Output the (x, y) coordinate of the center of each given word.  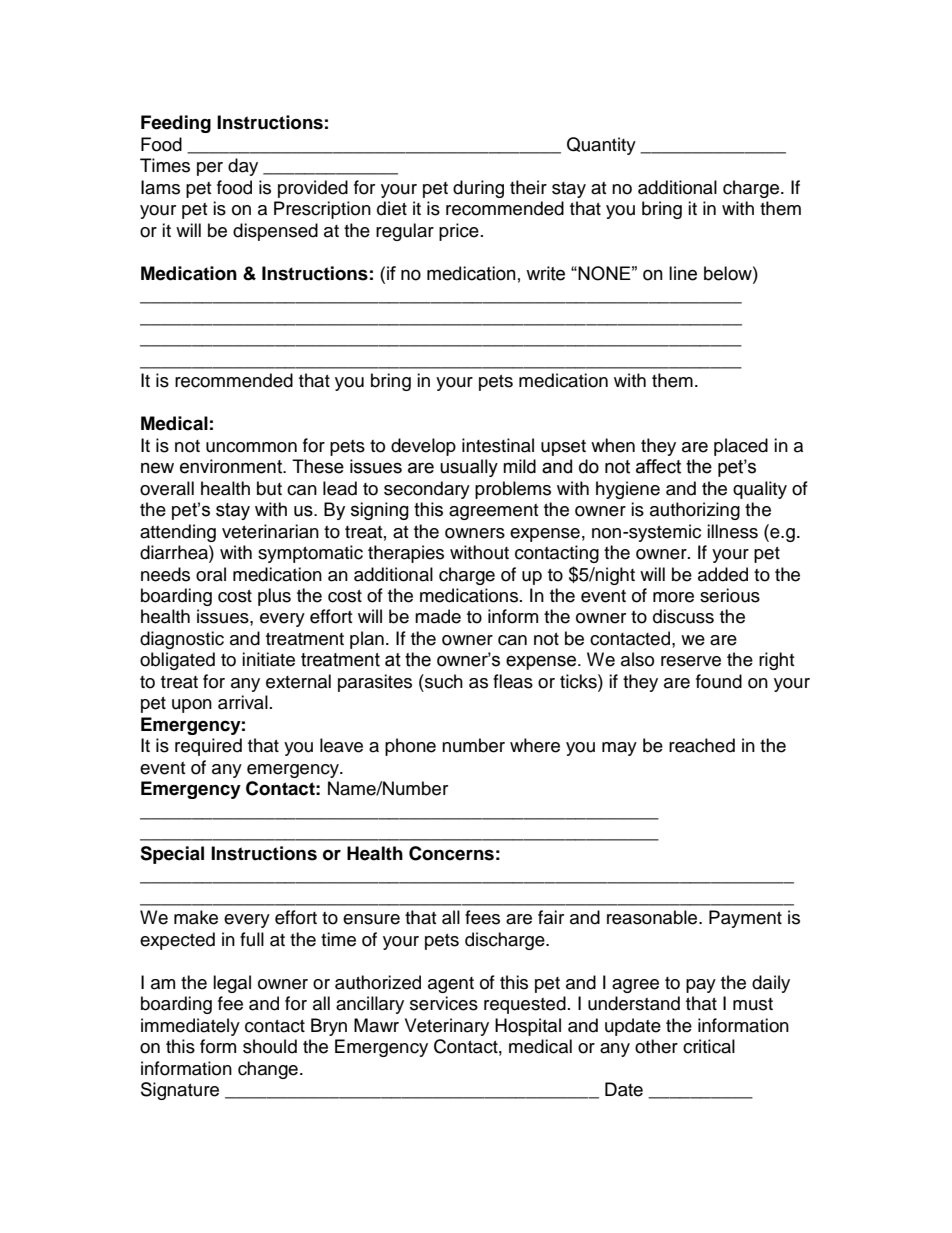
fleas (513, 681)
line (683, 273)
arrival (243, 702)
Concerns (451, 853)
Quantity (601, 146)
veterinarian (270, 531)
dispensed (275, 232)
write (545, 273)
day (243, 167)
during (478, 189)
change (268, 1070)
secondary (427, 490)
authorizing (695, 511)
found (719, 681)
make (196, 917)
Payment (745, 919)
